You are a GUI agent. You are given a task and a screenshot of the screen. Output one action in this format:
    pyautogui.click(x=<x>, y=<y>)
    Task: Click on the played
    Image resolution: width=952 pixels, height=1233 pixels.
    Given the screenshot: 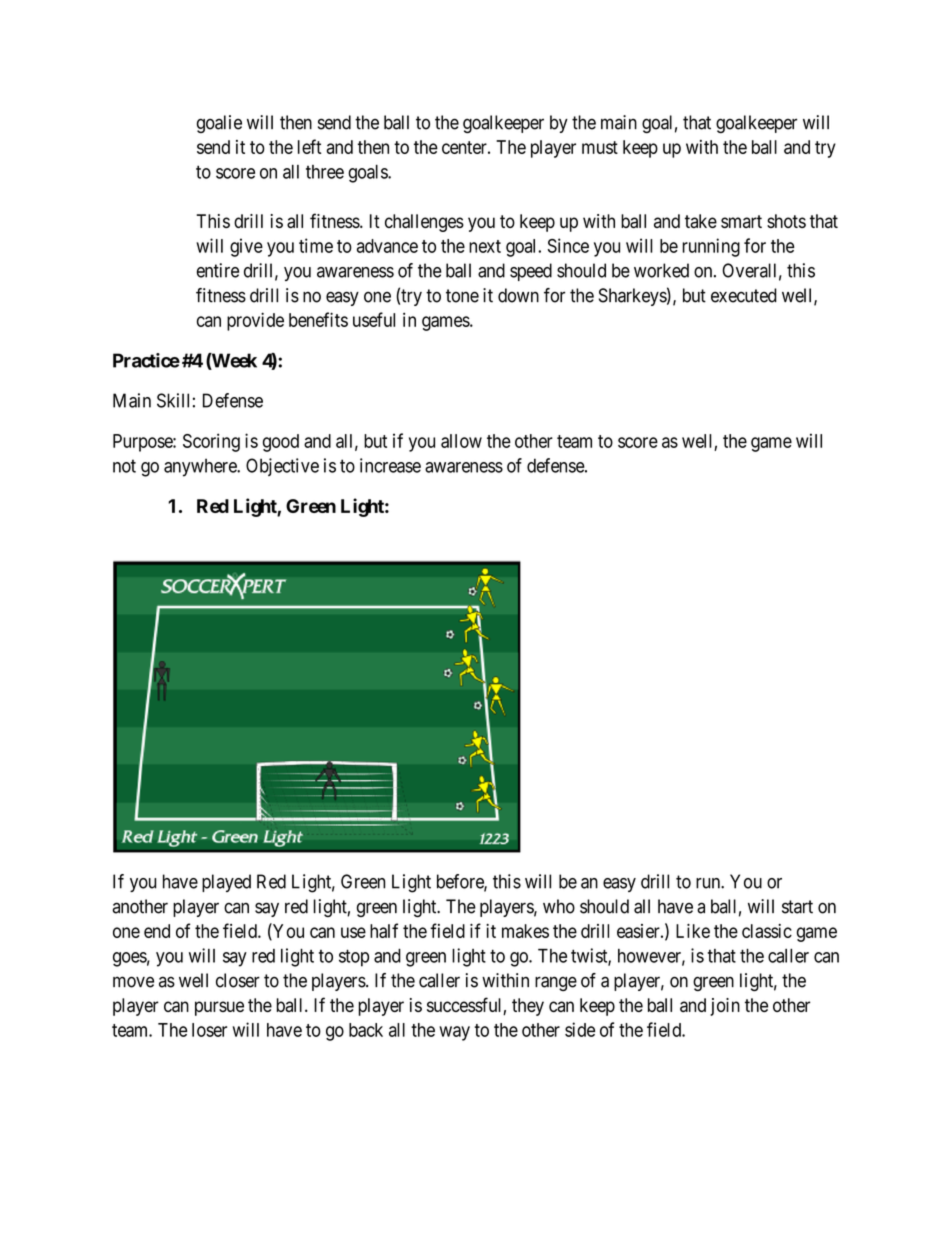 What is the action you would take?
    pyautogui.click(x=226, y=883)
